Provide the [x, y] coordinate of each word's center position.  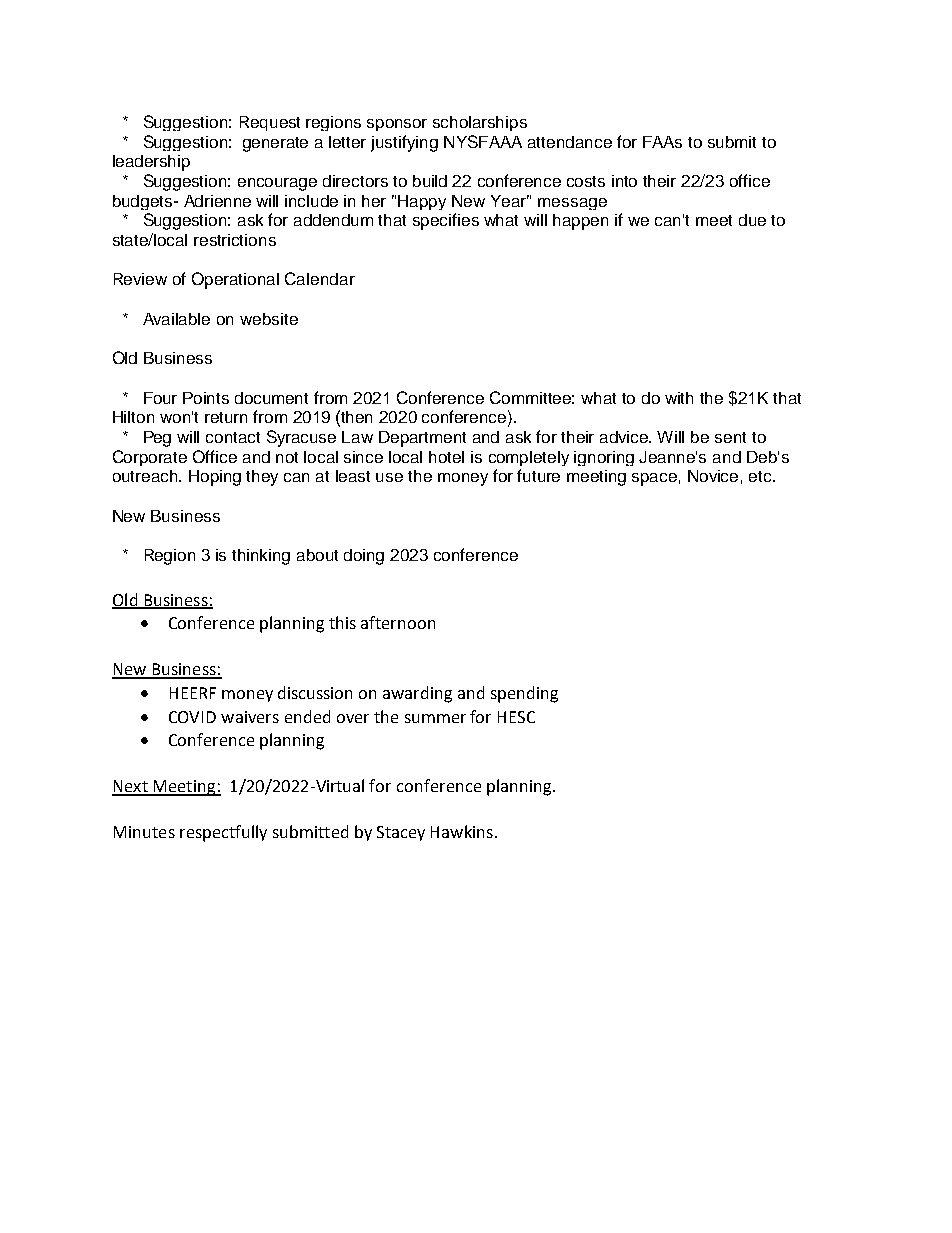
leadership [151, 163]
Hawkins [462, 831]
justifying [404, 143]
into [624, 181]
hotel [446, 457]
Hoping [215, 478]
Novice [713, 476]
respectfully [223, 833]
